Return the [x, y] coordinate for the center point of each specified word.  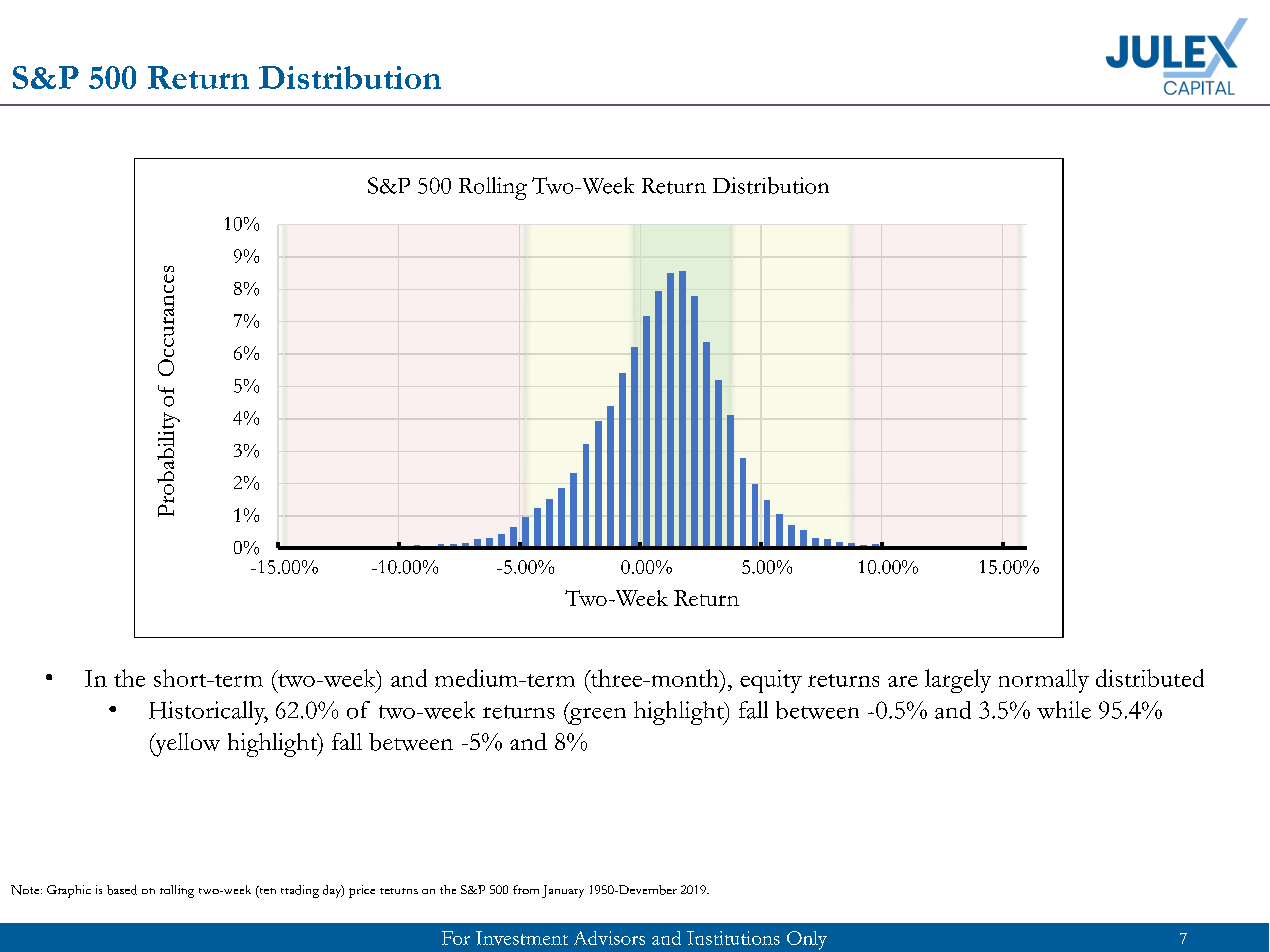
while [1064, 710]
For [456, 938]
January [563, 891]
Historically [208, 713]
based [122, 890]
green [596, 715]
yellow [186, 745]
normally [1044, 681]
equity [771, 681]
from [526, 889]
